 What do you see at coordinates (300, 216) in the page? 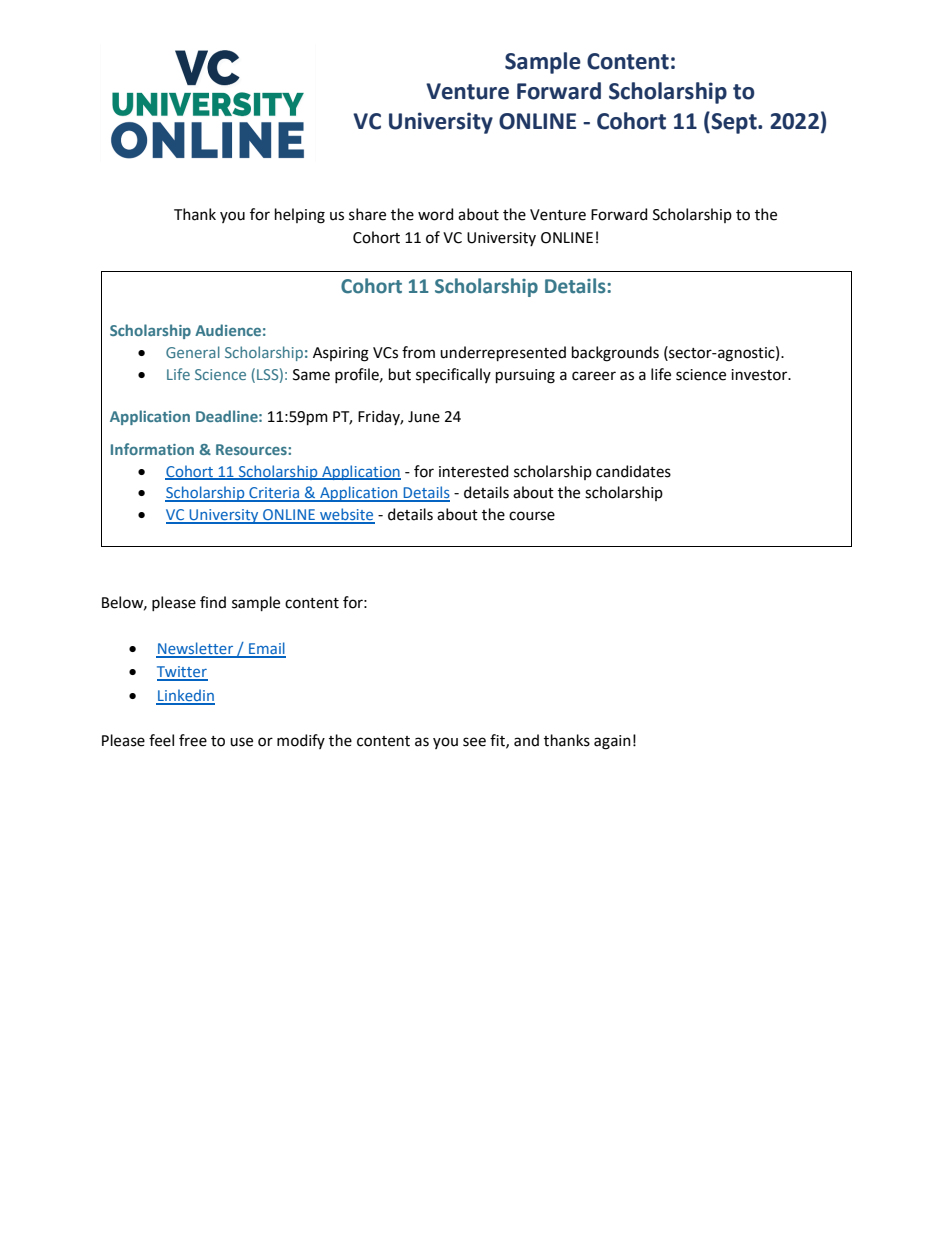
I see `helping` at bounding box center [300, 216].
